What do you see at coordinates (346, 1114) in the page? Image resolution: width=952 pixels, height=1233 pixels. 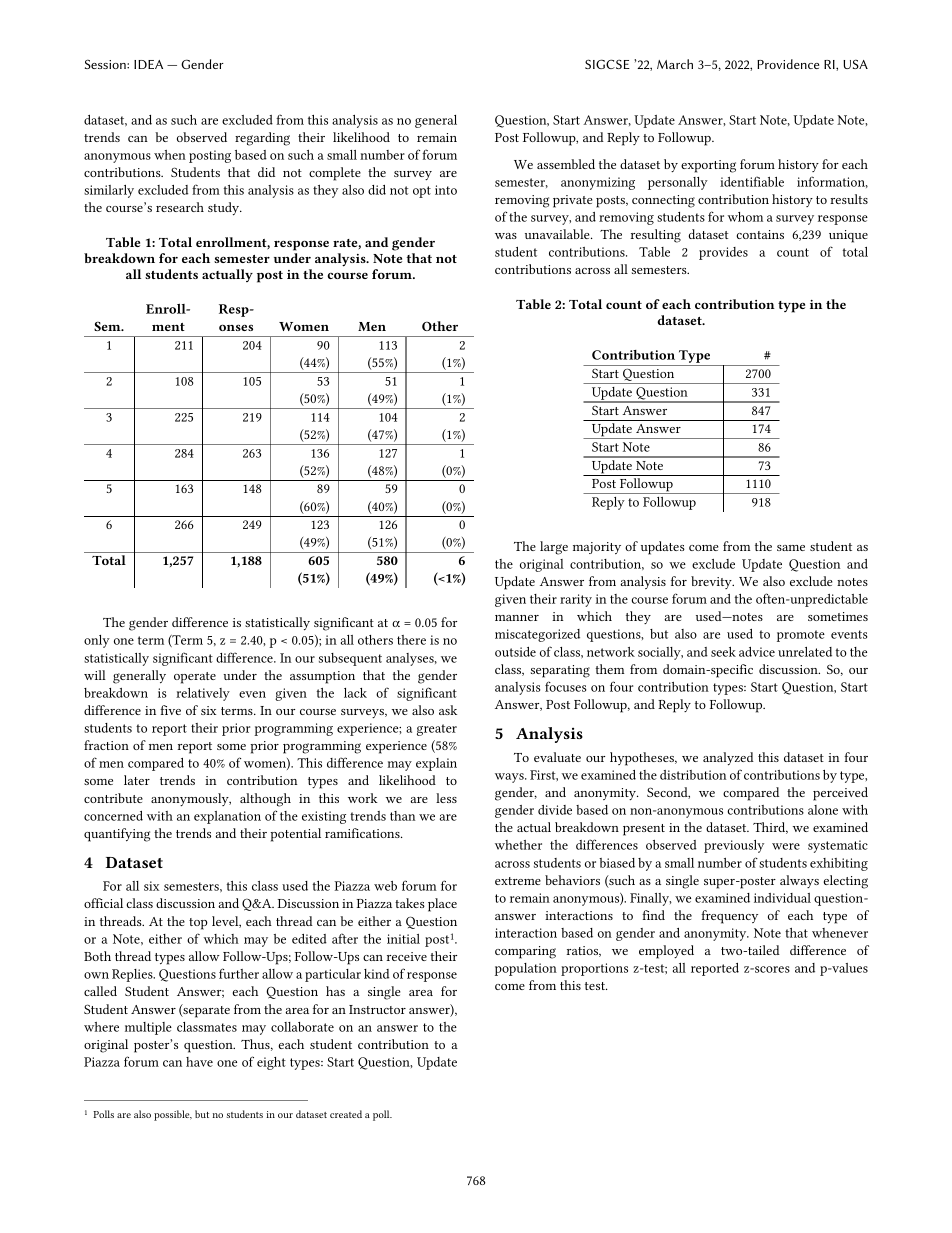 I see `created` at bounding box center [346, 1114].
